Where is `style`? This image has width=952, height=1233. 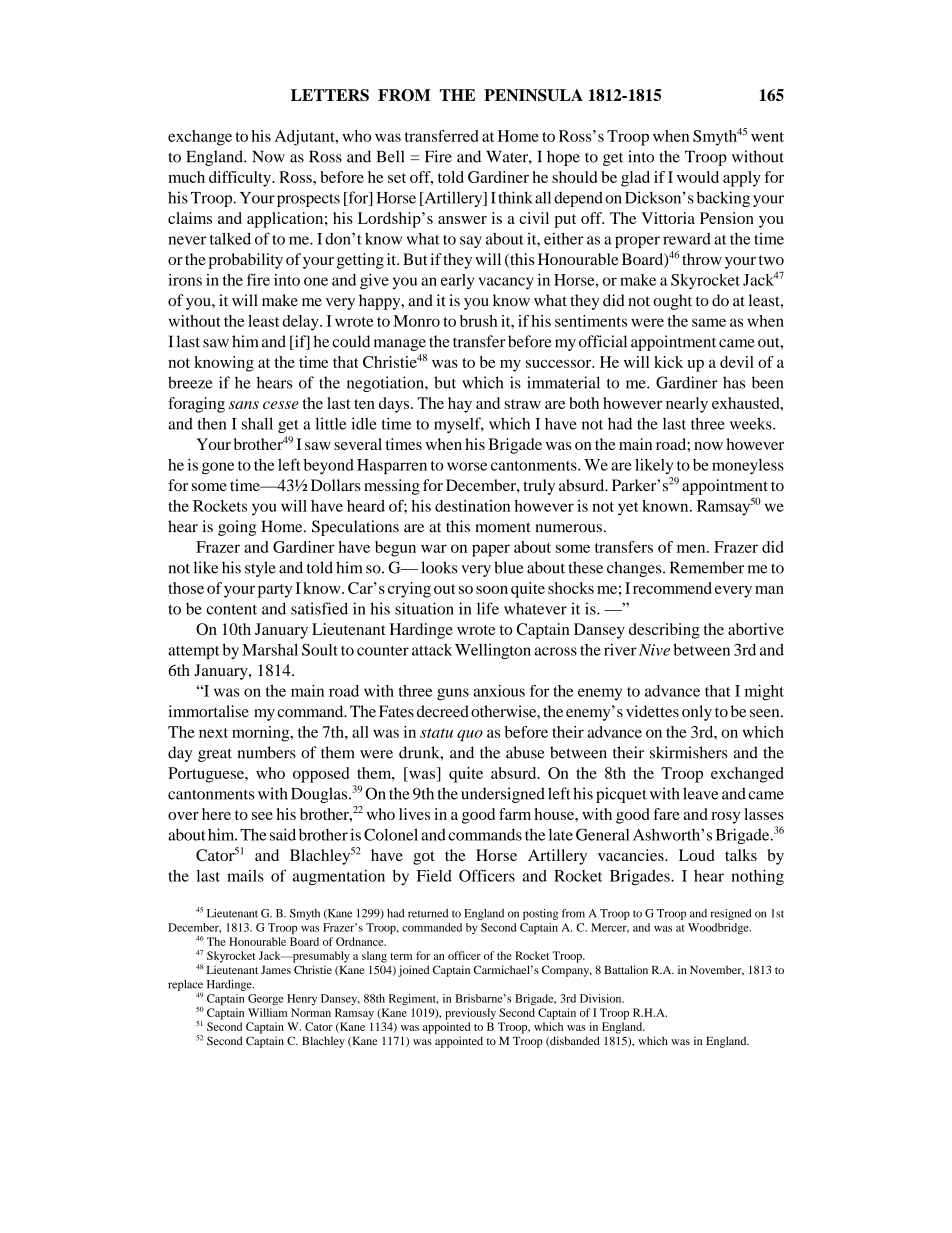
style is located at coordinates (260, 569).
